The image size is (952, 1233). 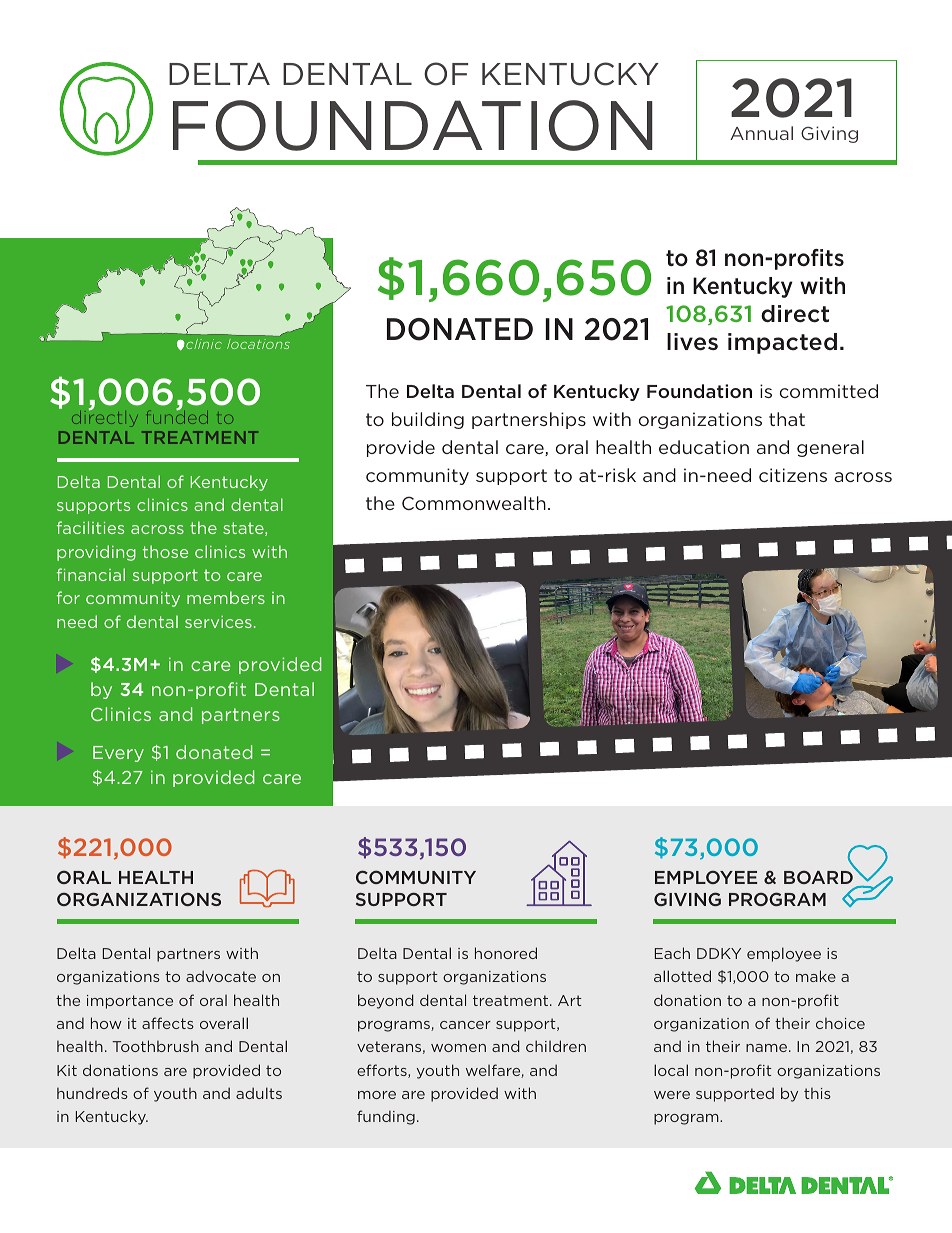 I want to click on citizens, so click(x=793, y=475).
